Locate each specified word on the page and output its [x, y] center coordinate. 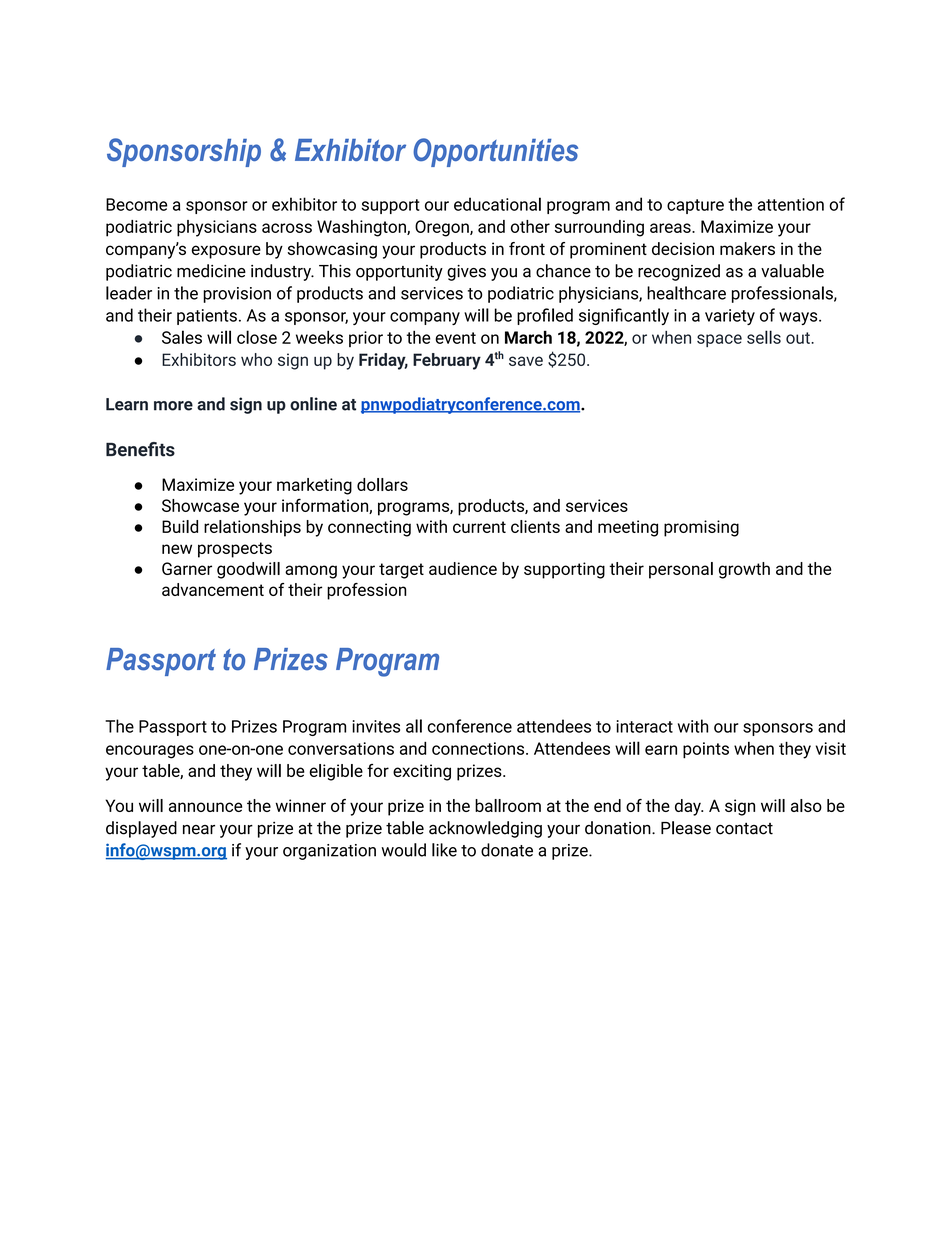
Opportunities [495, 152]
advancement [213, 589]
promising [701, 528]
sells [764, 337]
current [479, 527]
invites [376, 726]
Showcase [200, 505]
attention [791, 204]
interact [645, 726]
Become [136, 204]
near [199, 830]
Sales [182, 337]
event [455, 338]
